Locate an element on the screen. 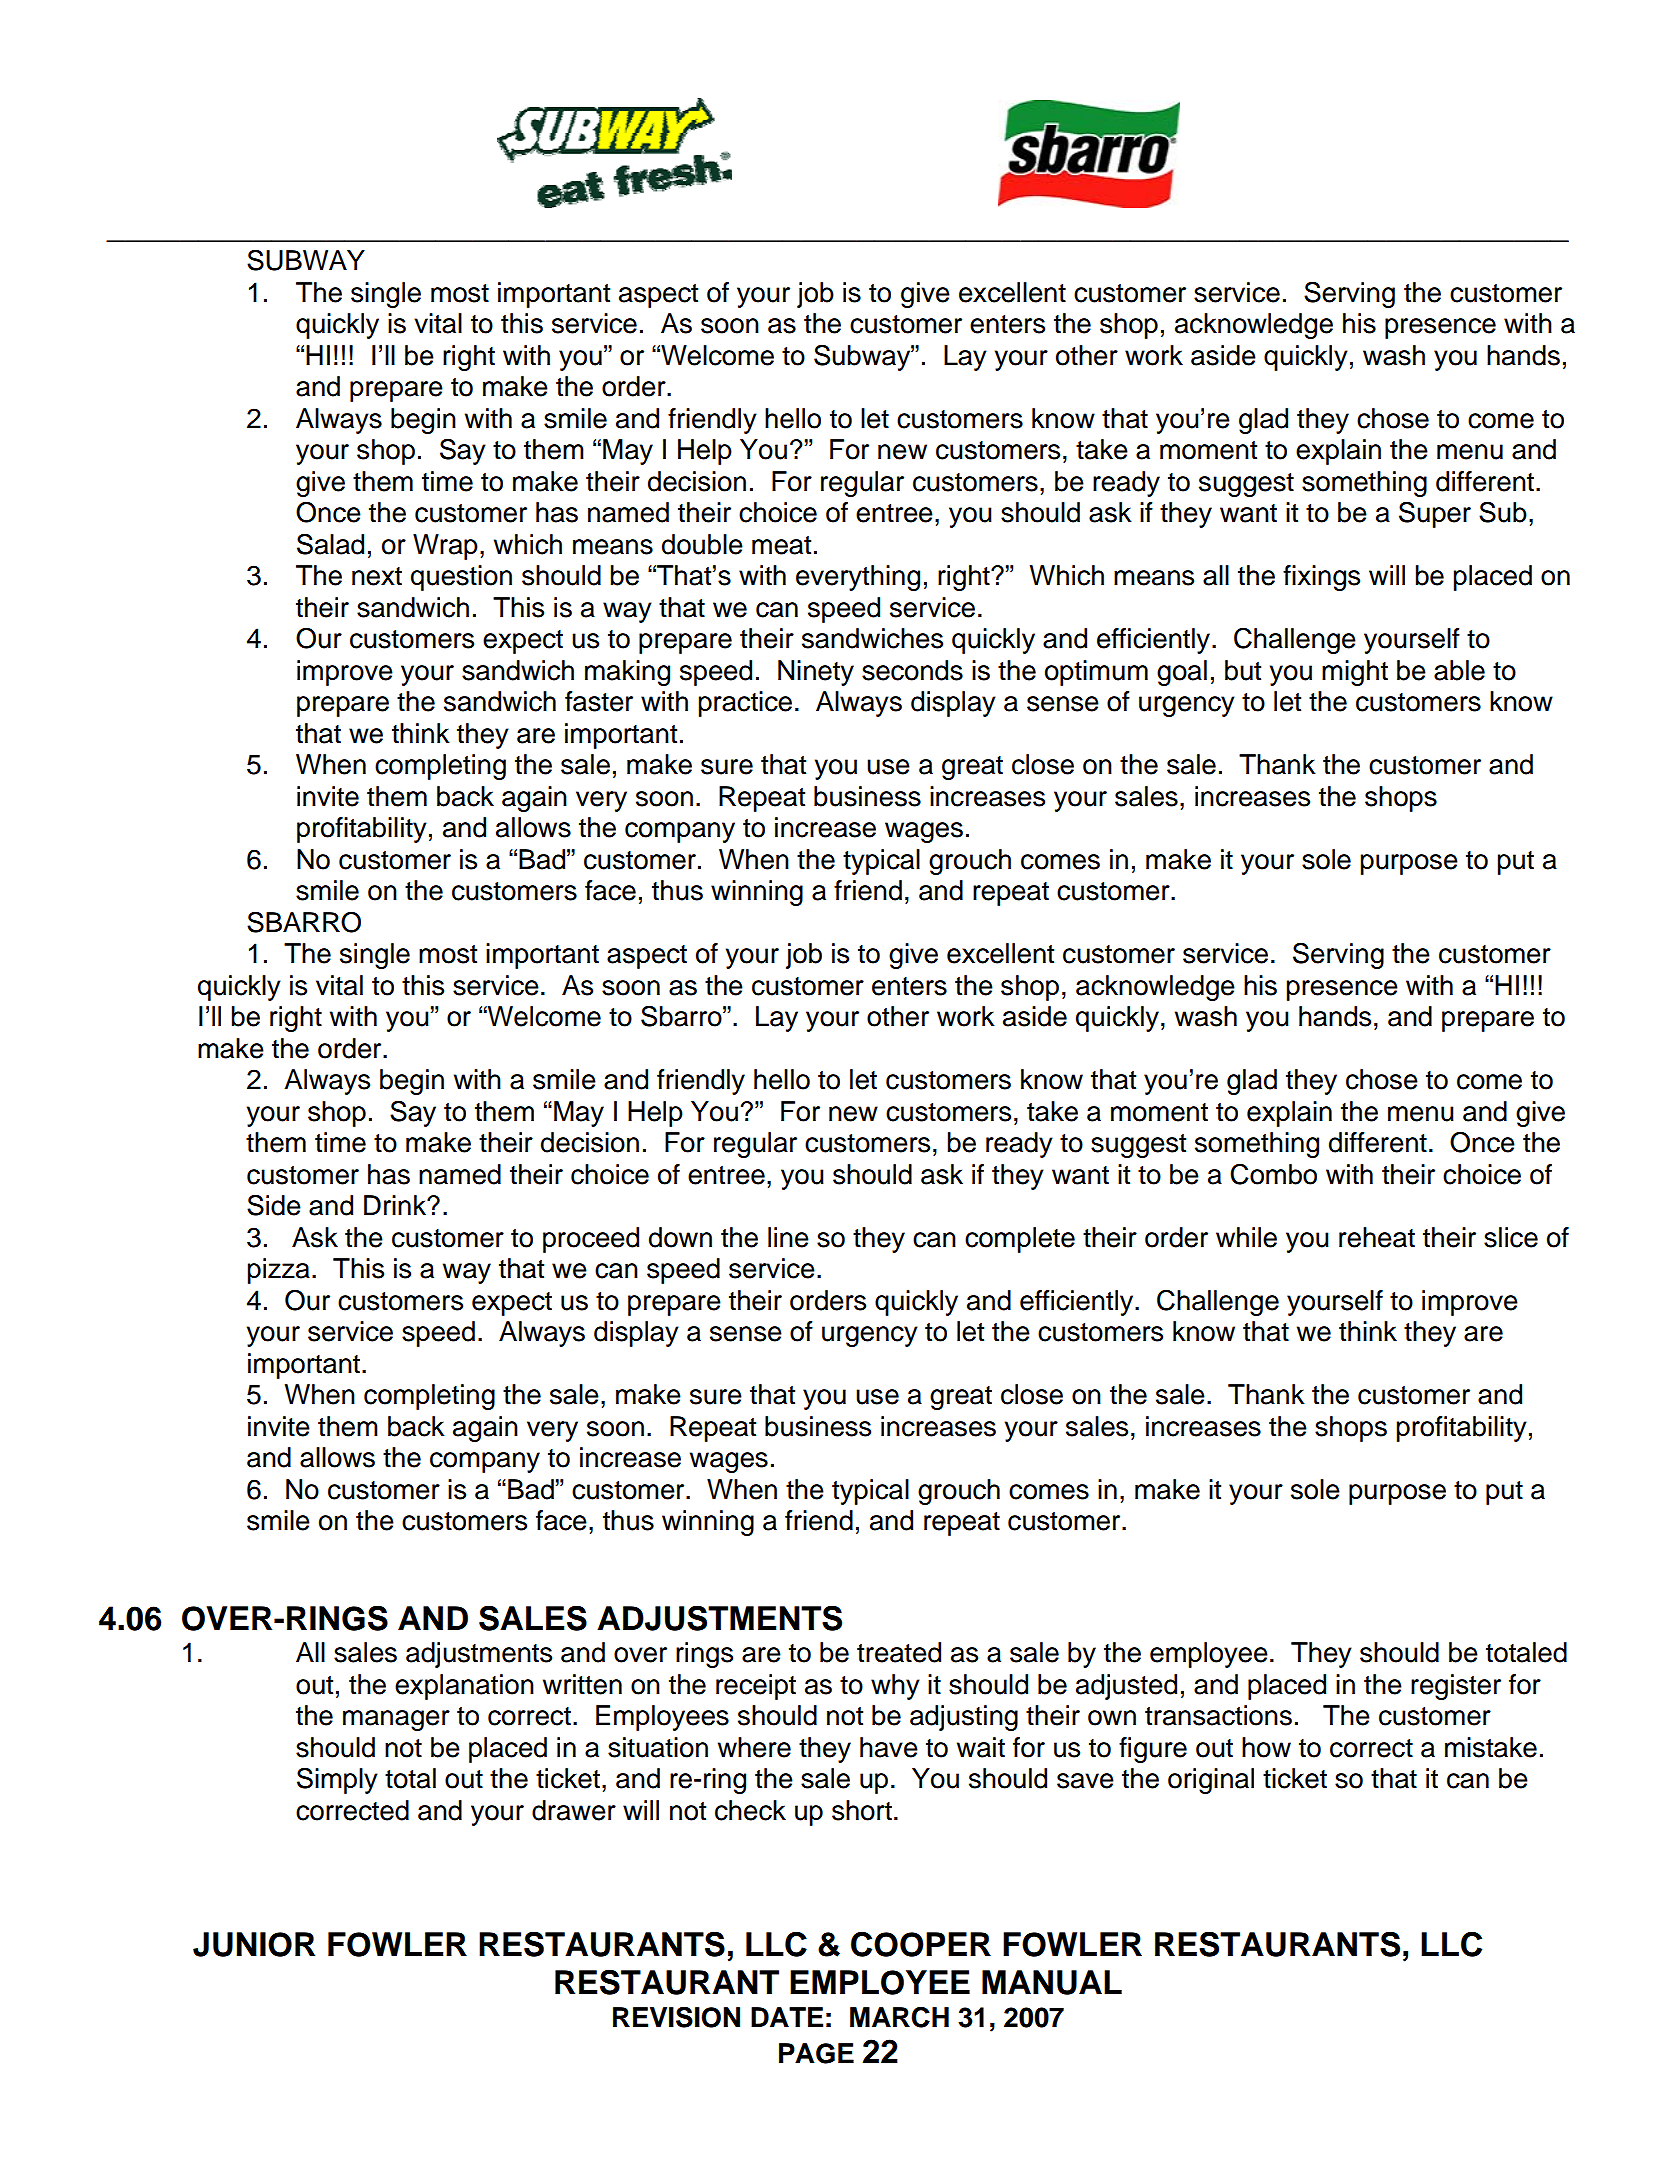 The width and height of the screenshot is (1676, 2169). explanation is located at coordinates (464, 1687).
